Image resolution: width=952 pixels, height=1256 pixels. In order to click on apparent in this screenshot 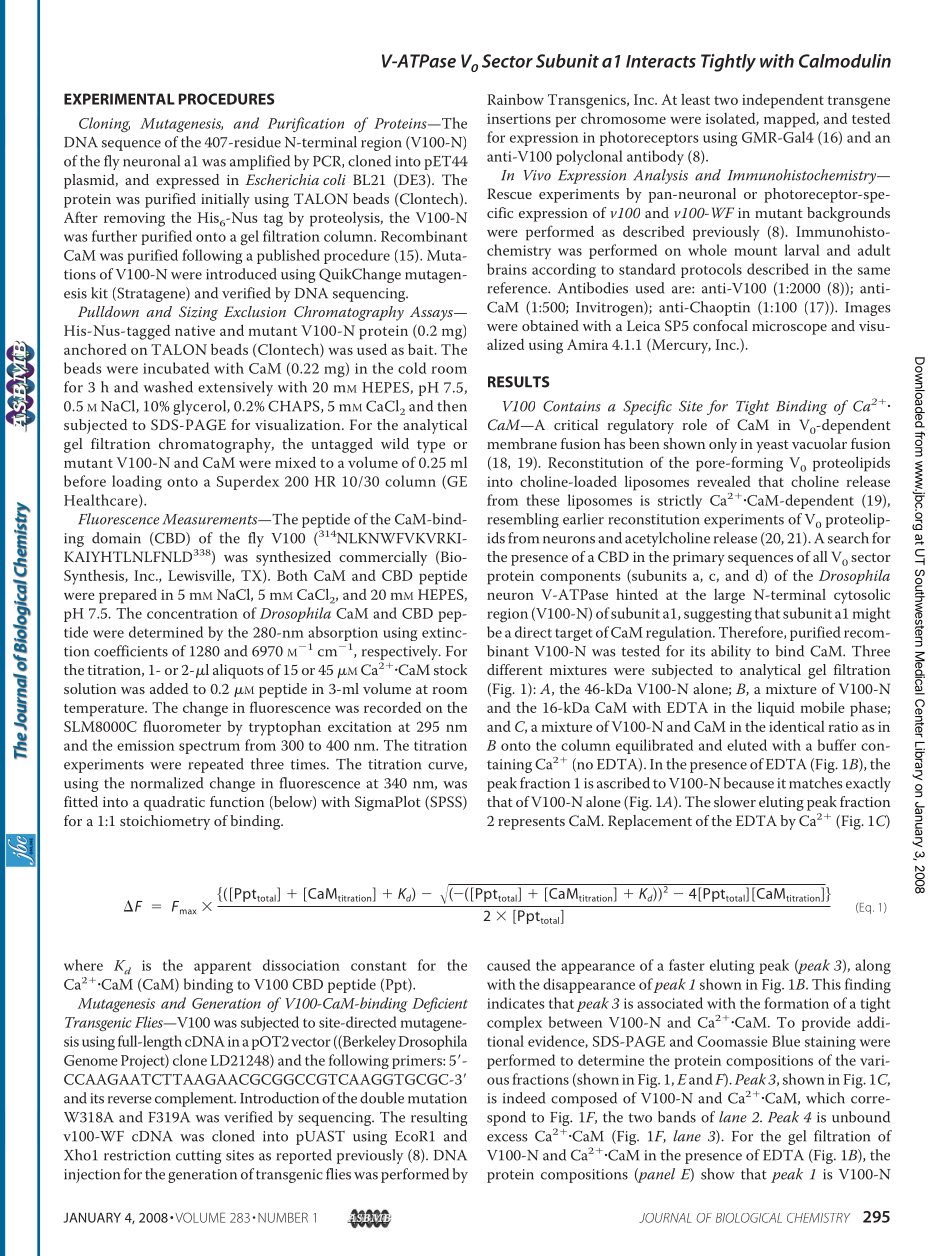, I will do `click(223, 967)`.
